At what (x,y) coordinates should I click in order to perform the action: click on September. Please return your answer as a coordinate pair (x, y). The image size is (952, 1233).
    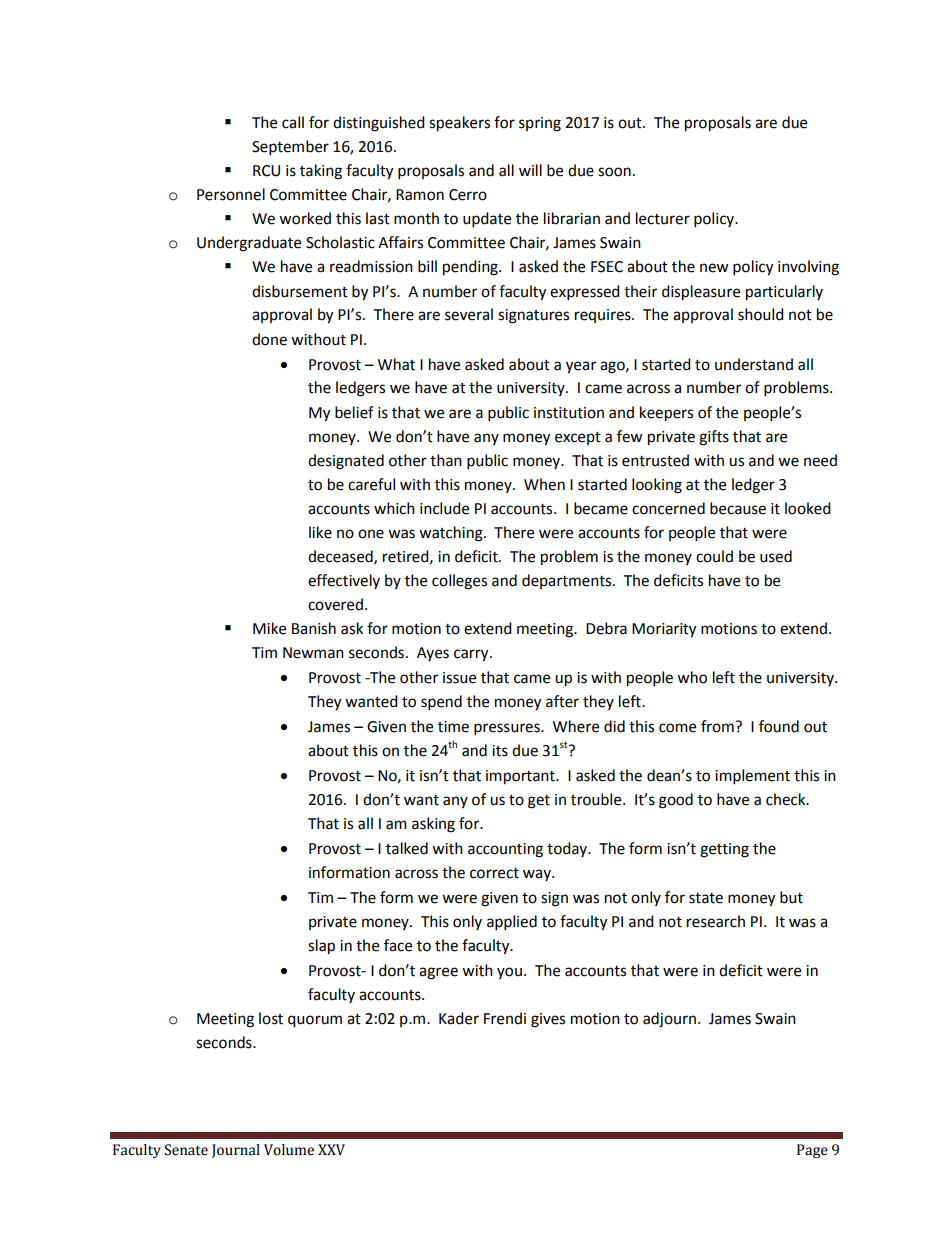
    Looking at the image, I should click on (290, 148).
